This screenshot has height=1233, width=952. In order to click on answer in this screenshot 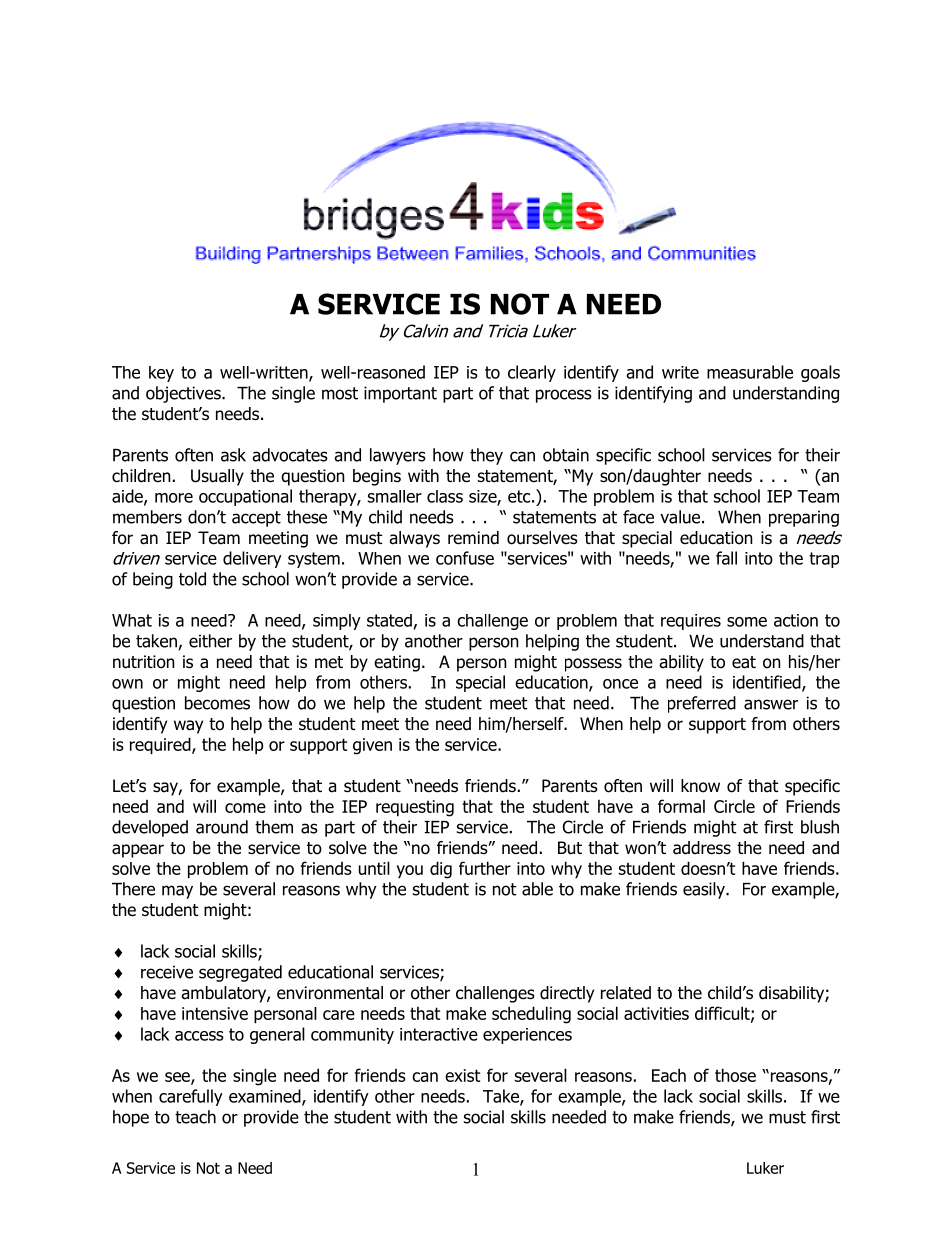, I will do `click(771, 704)`.
